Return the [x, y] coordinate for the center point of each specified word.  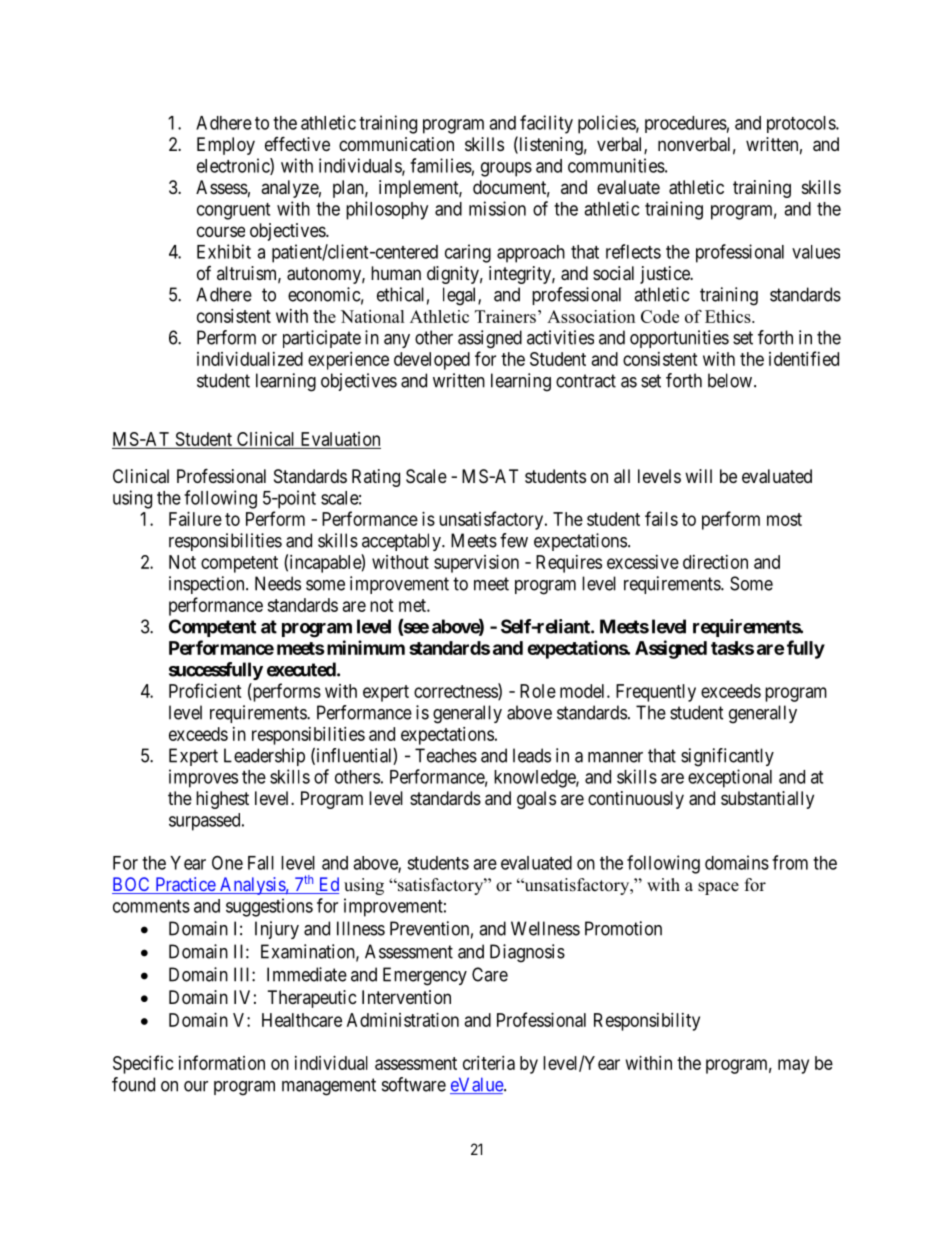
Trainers [505, 316]
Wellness [545, 928]
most [784, 519]
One [227, 862]
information [222, 1062]
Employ [226, 146]
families [441, 165]
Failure [195, 519]
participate [322, 339]
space [718, 888]
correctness [456, 692]
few [514, 540]
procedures [686, 124]
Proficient [205, 690]
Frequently [656, 693]
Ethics [729, 316]
